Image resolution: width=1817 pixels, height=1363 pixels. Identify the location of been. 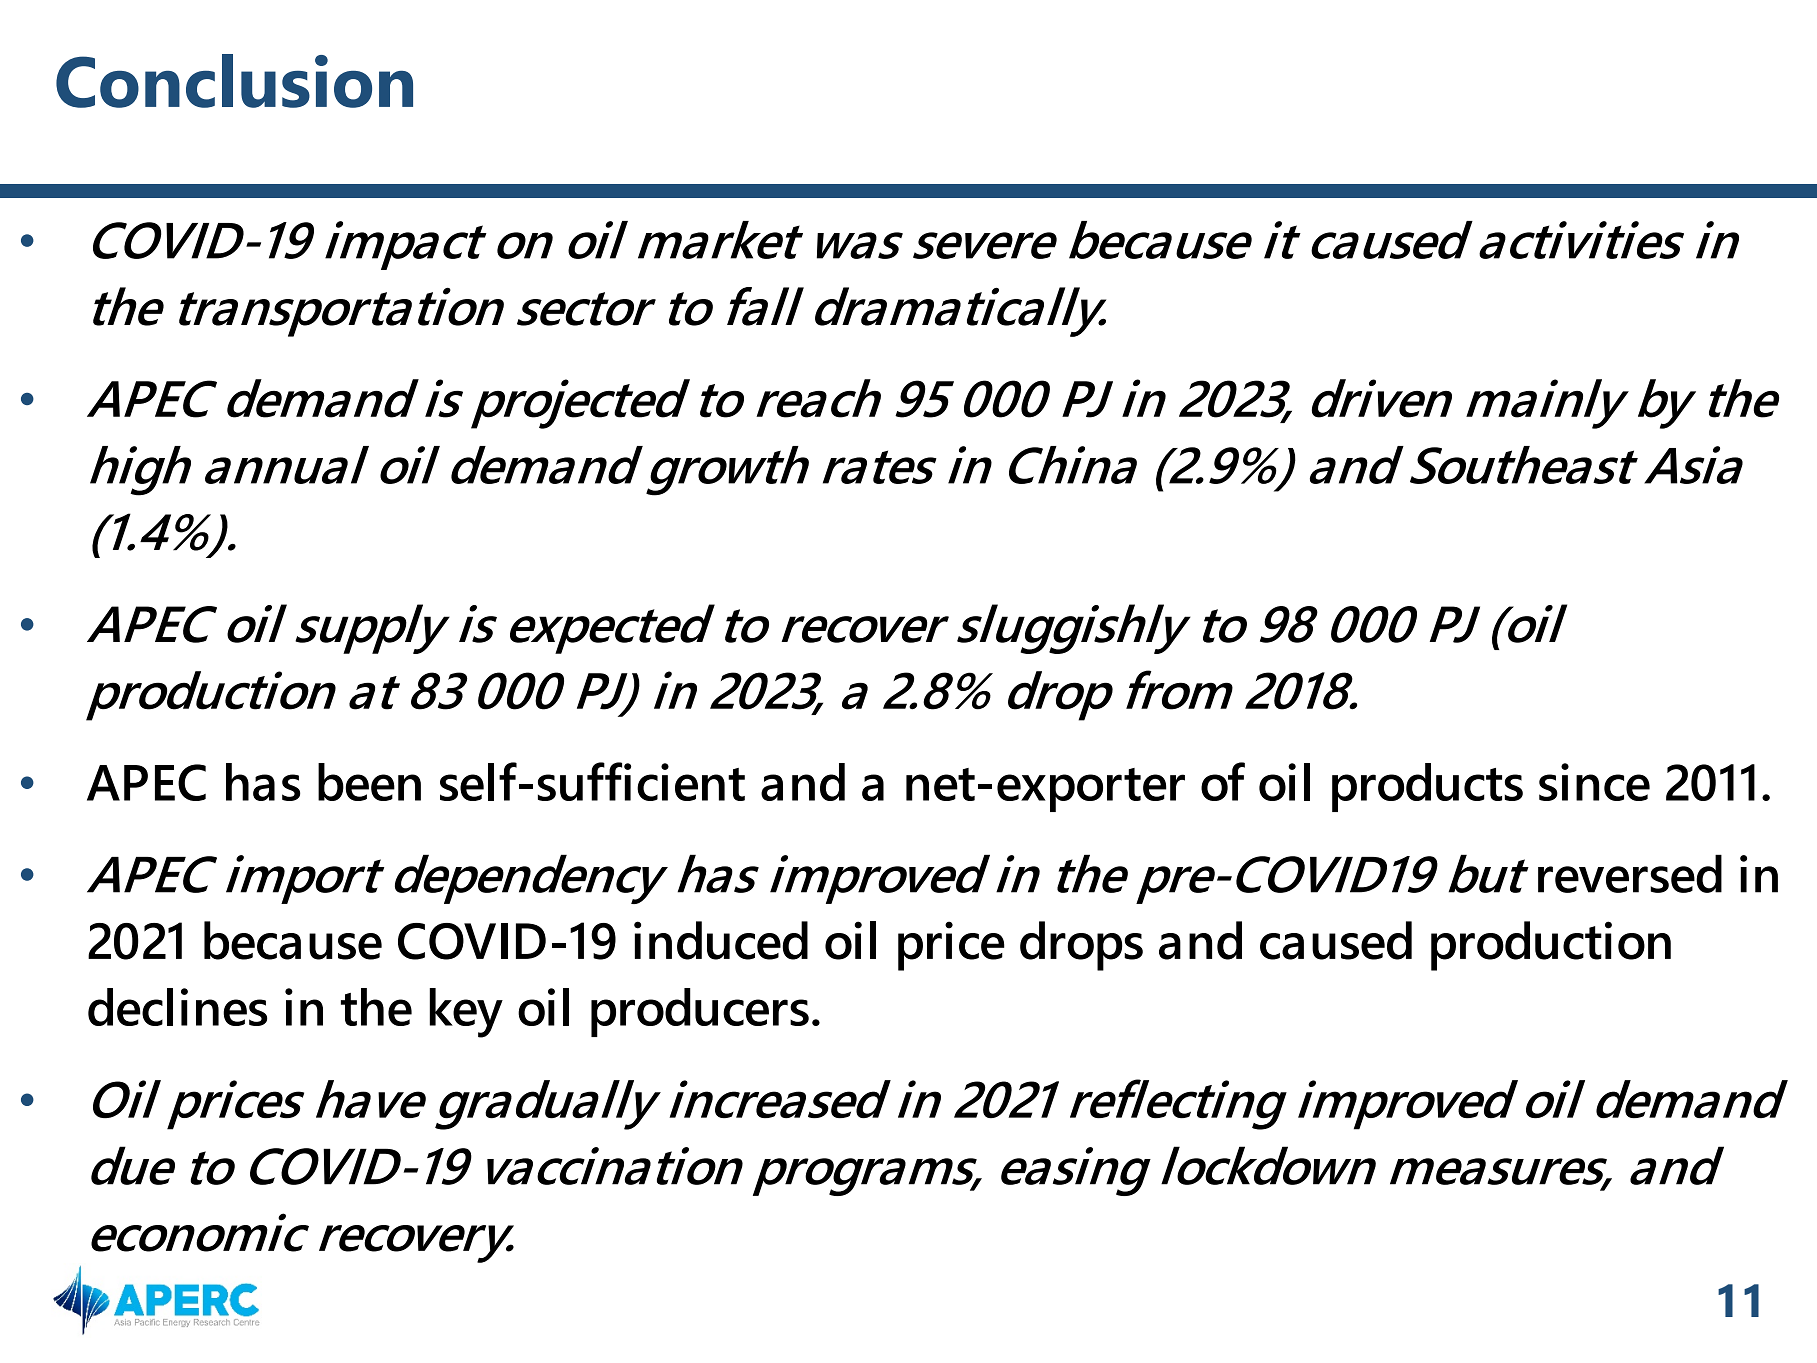
(369, 782).
